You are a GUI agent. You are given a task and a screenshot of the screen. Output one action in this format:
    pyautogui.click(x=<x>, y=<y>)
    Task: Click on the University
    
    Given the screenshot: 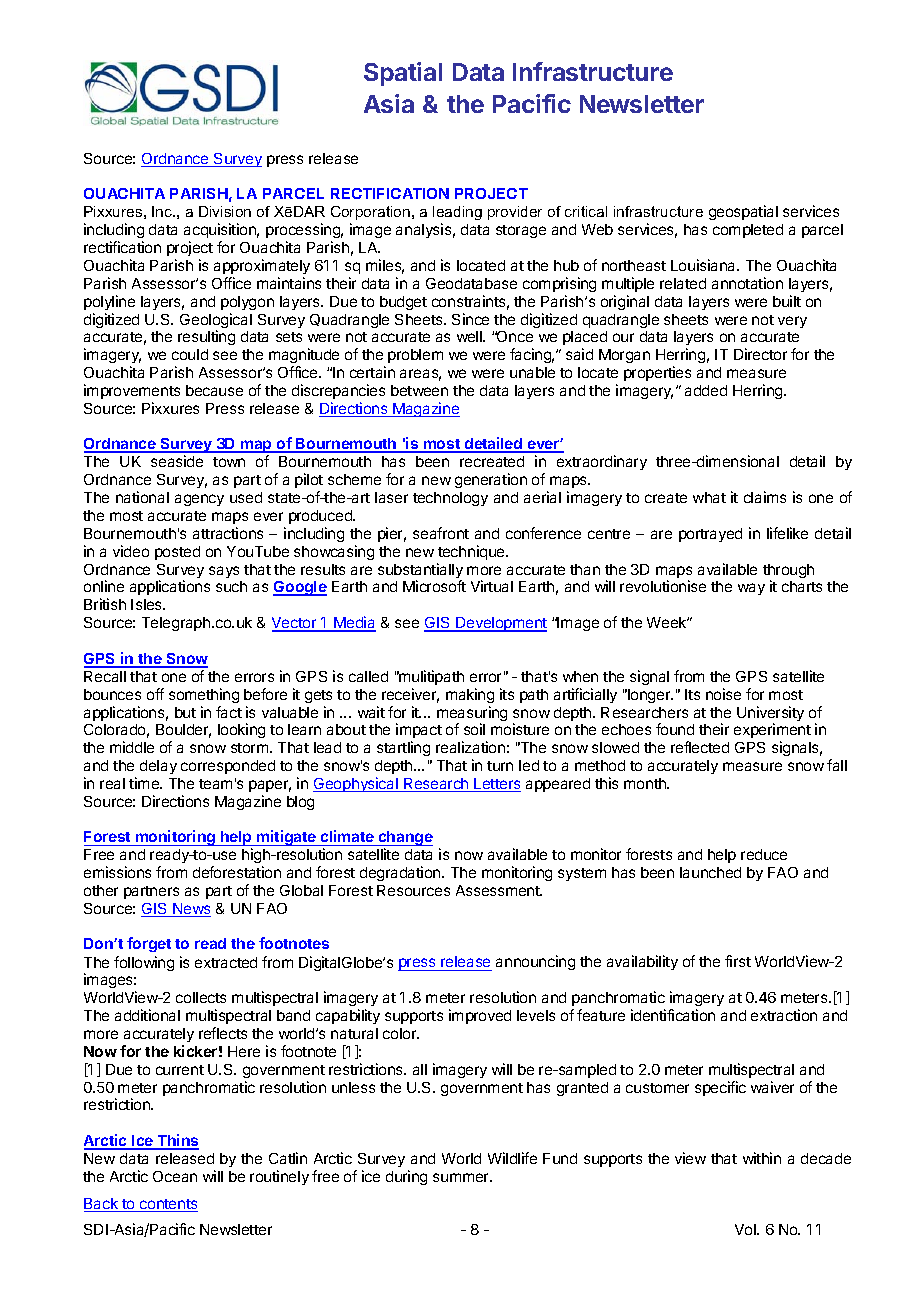 What is the action you would take?
    pyautogui.click(x=770, y=715)
